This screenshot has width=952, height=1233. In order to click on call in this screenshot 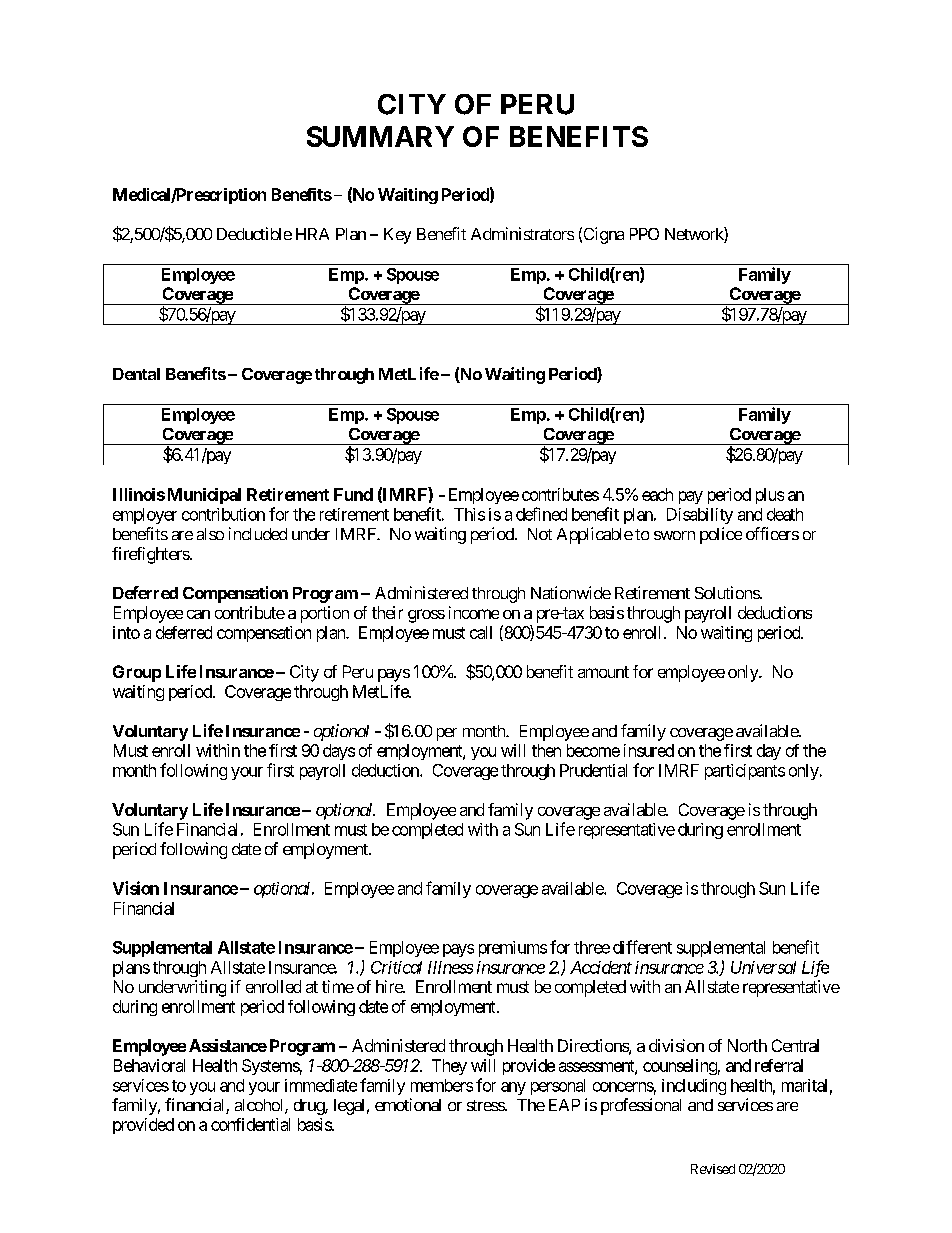, I will do `click(481, 632)`.
